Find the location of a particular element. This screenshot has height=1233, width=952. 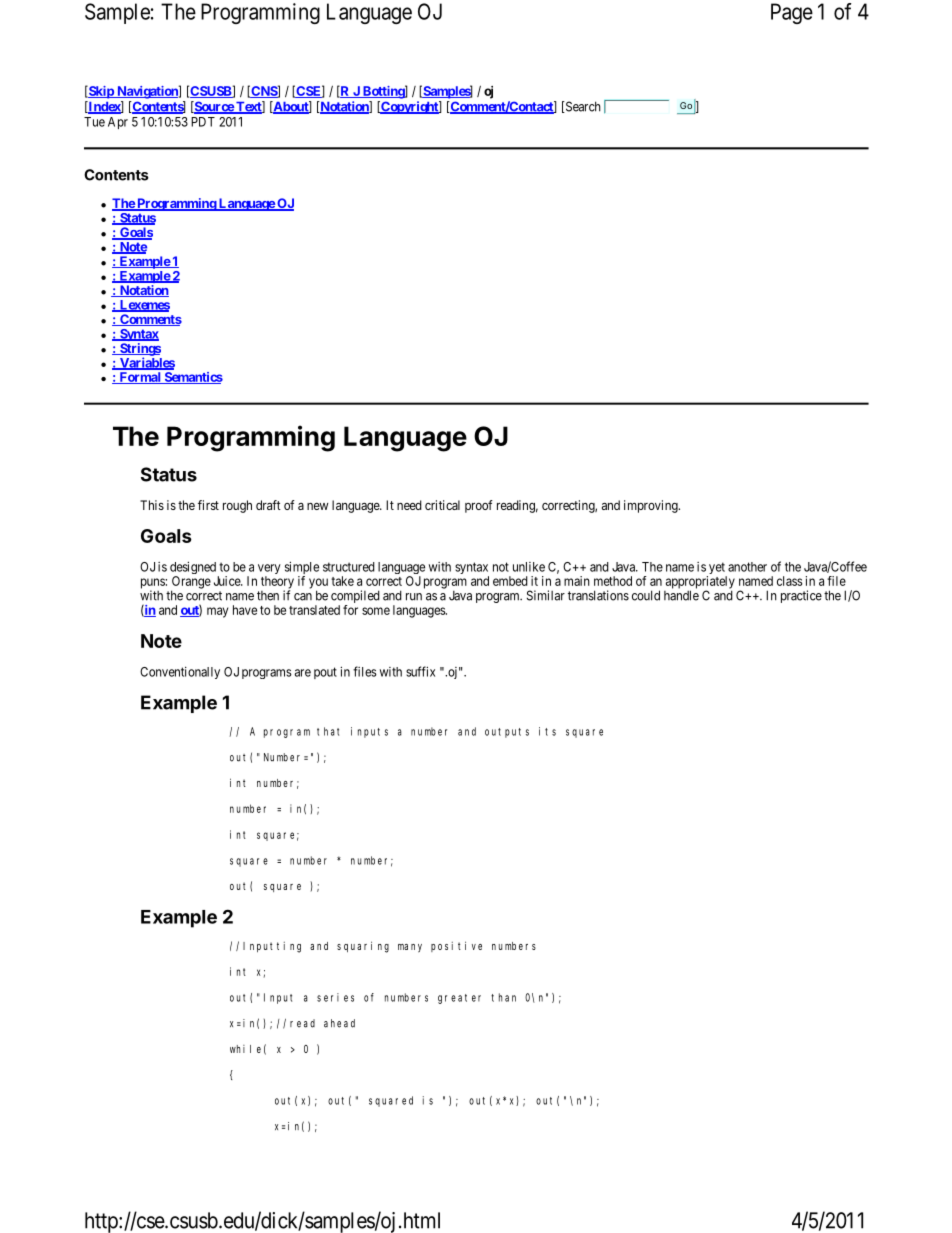

Search is located at coordinates (582, 107).
